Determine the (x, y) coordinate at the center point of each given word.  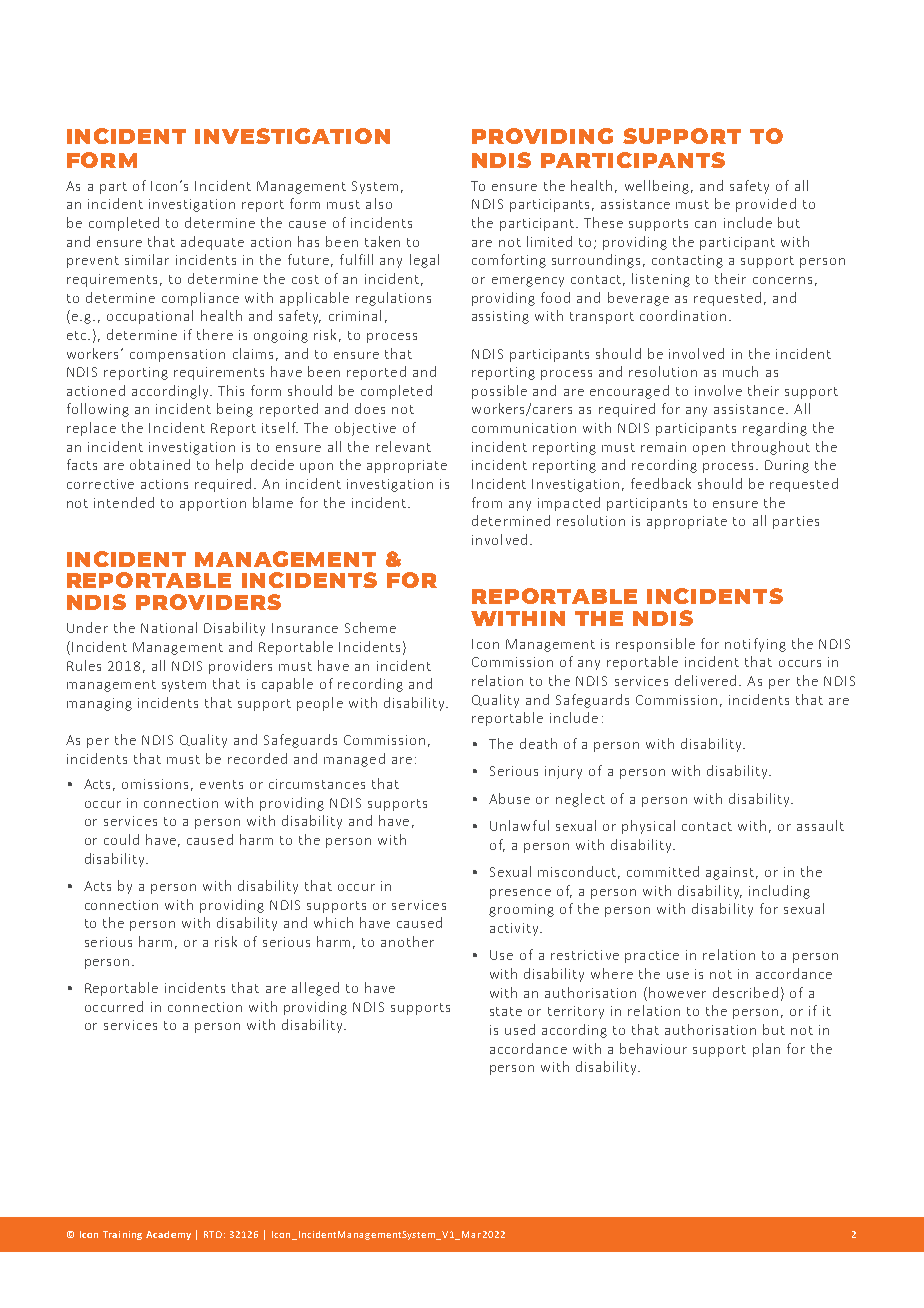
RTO (213, 1234)
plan (766, 1050)
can (705, 224)
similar (147, 259)
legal (424, 261)
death (538, 743)
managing (99, 704)
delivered (705, 680)
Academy (168, 1235)
